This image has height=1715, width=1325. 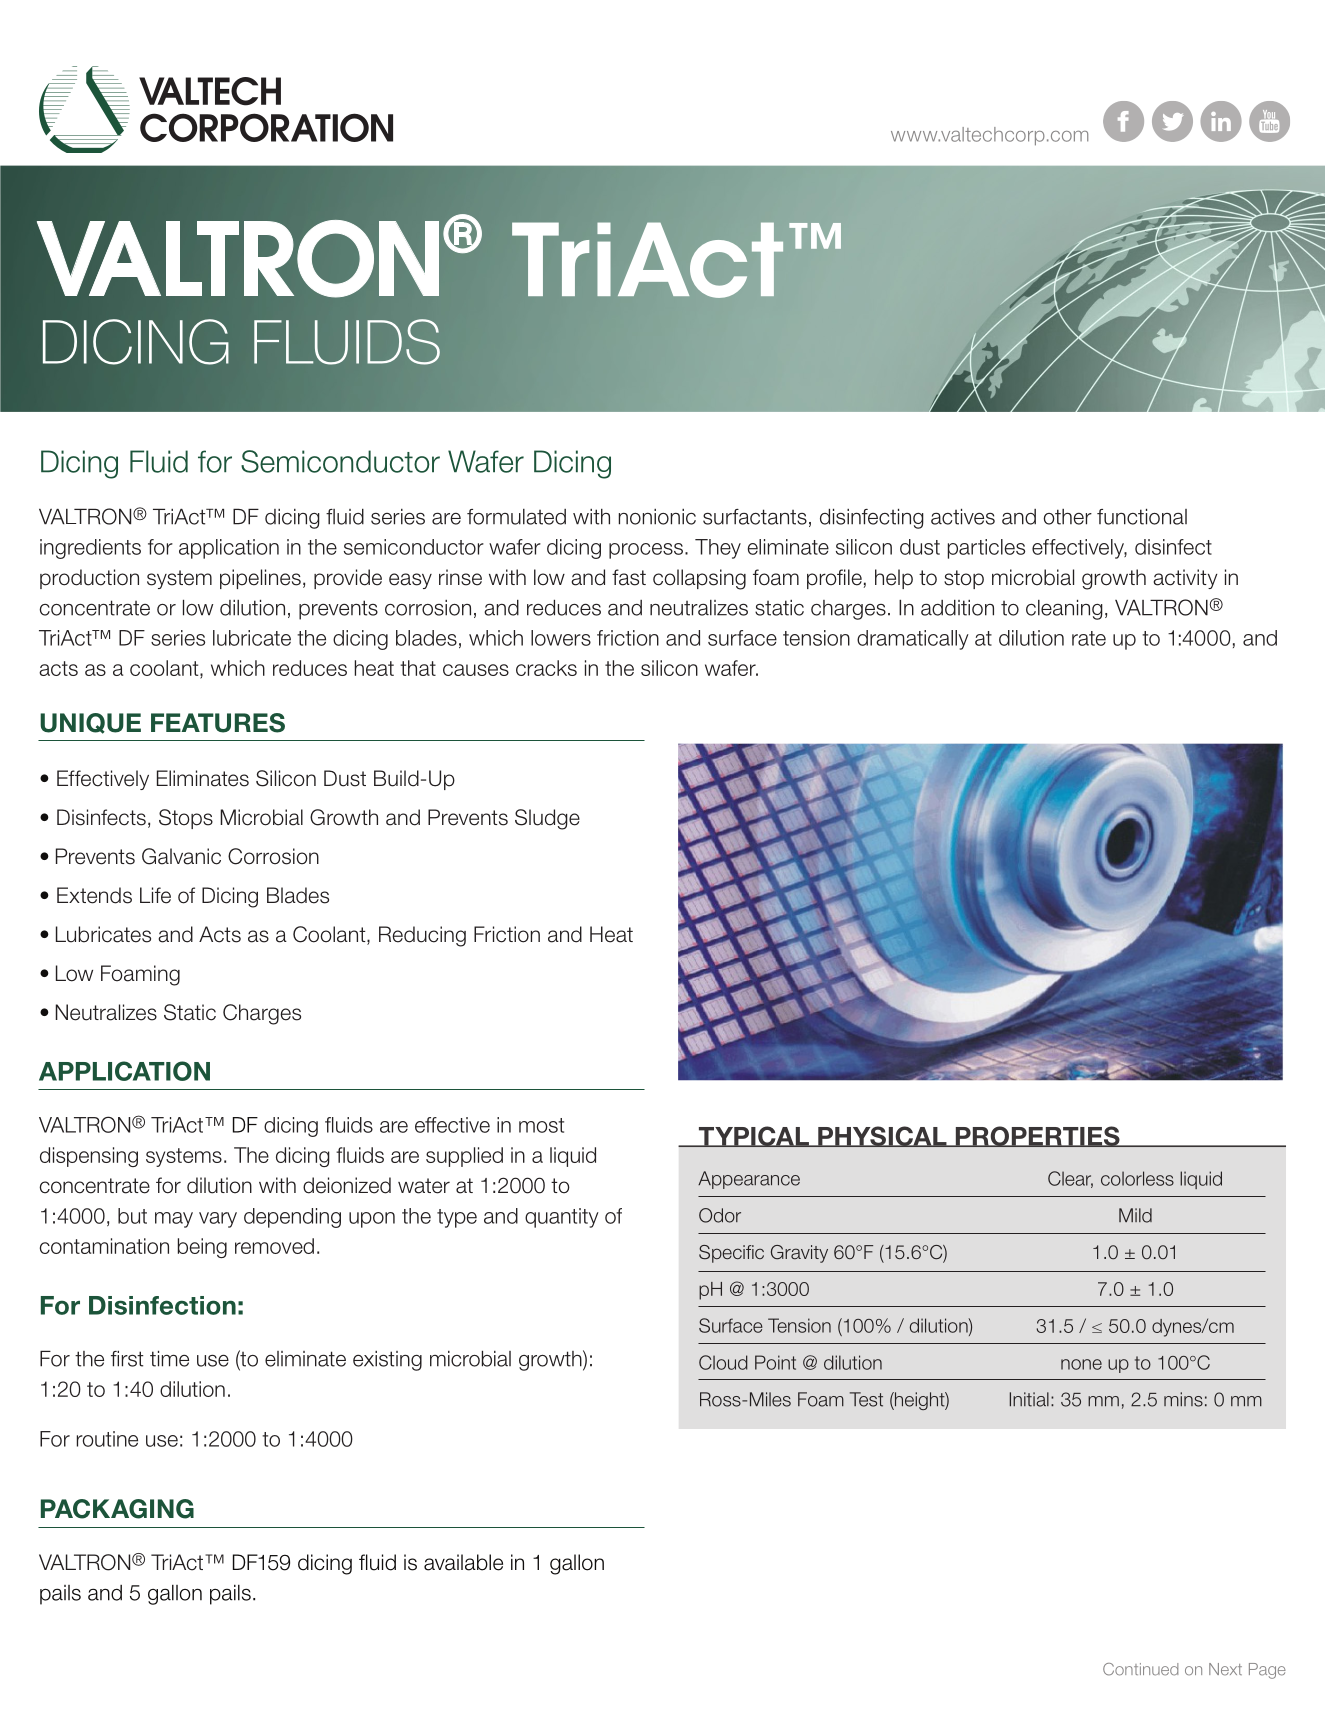 I want to click on available, so click(x=463, y=1562).
